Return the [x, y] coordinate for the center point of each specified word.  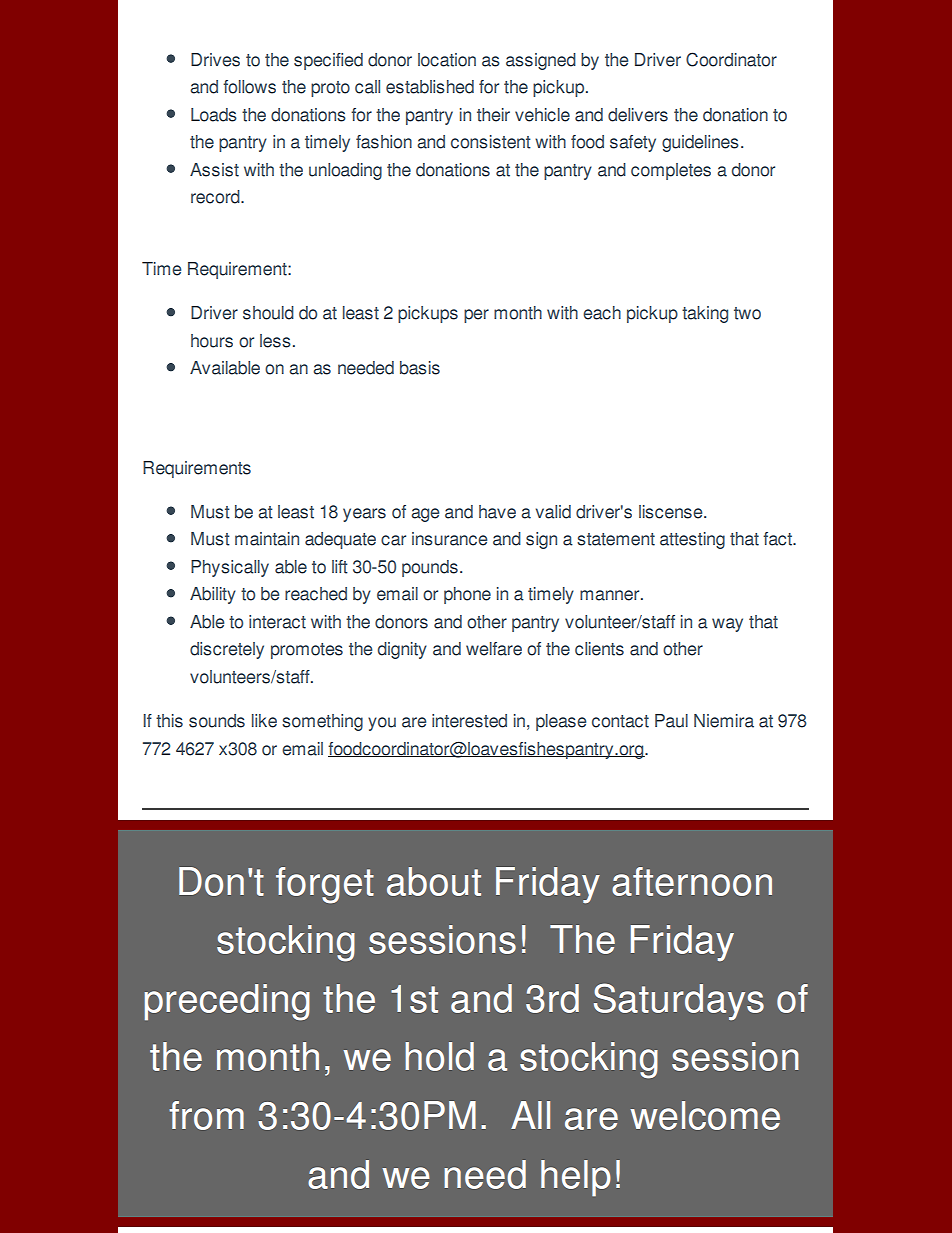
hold [439, 1056]
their [493, 115]
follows [249, 87]
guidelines [700, 143]
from [206, 1115]
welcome [705, 1115]
